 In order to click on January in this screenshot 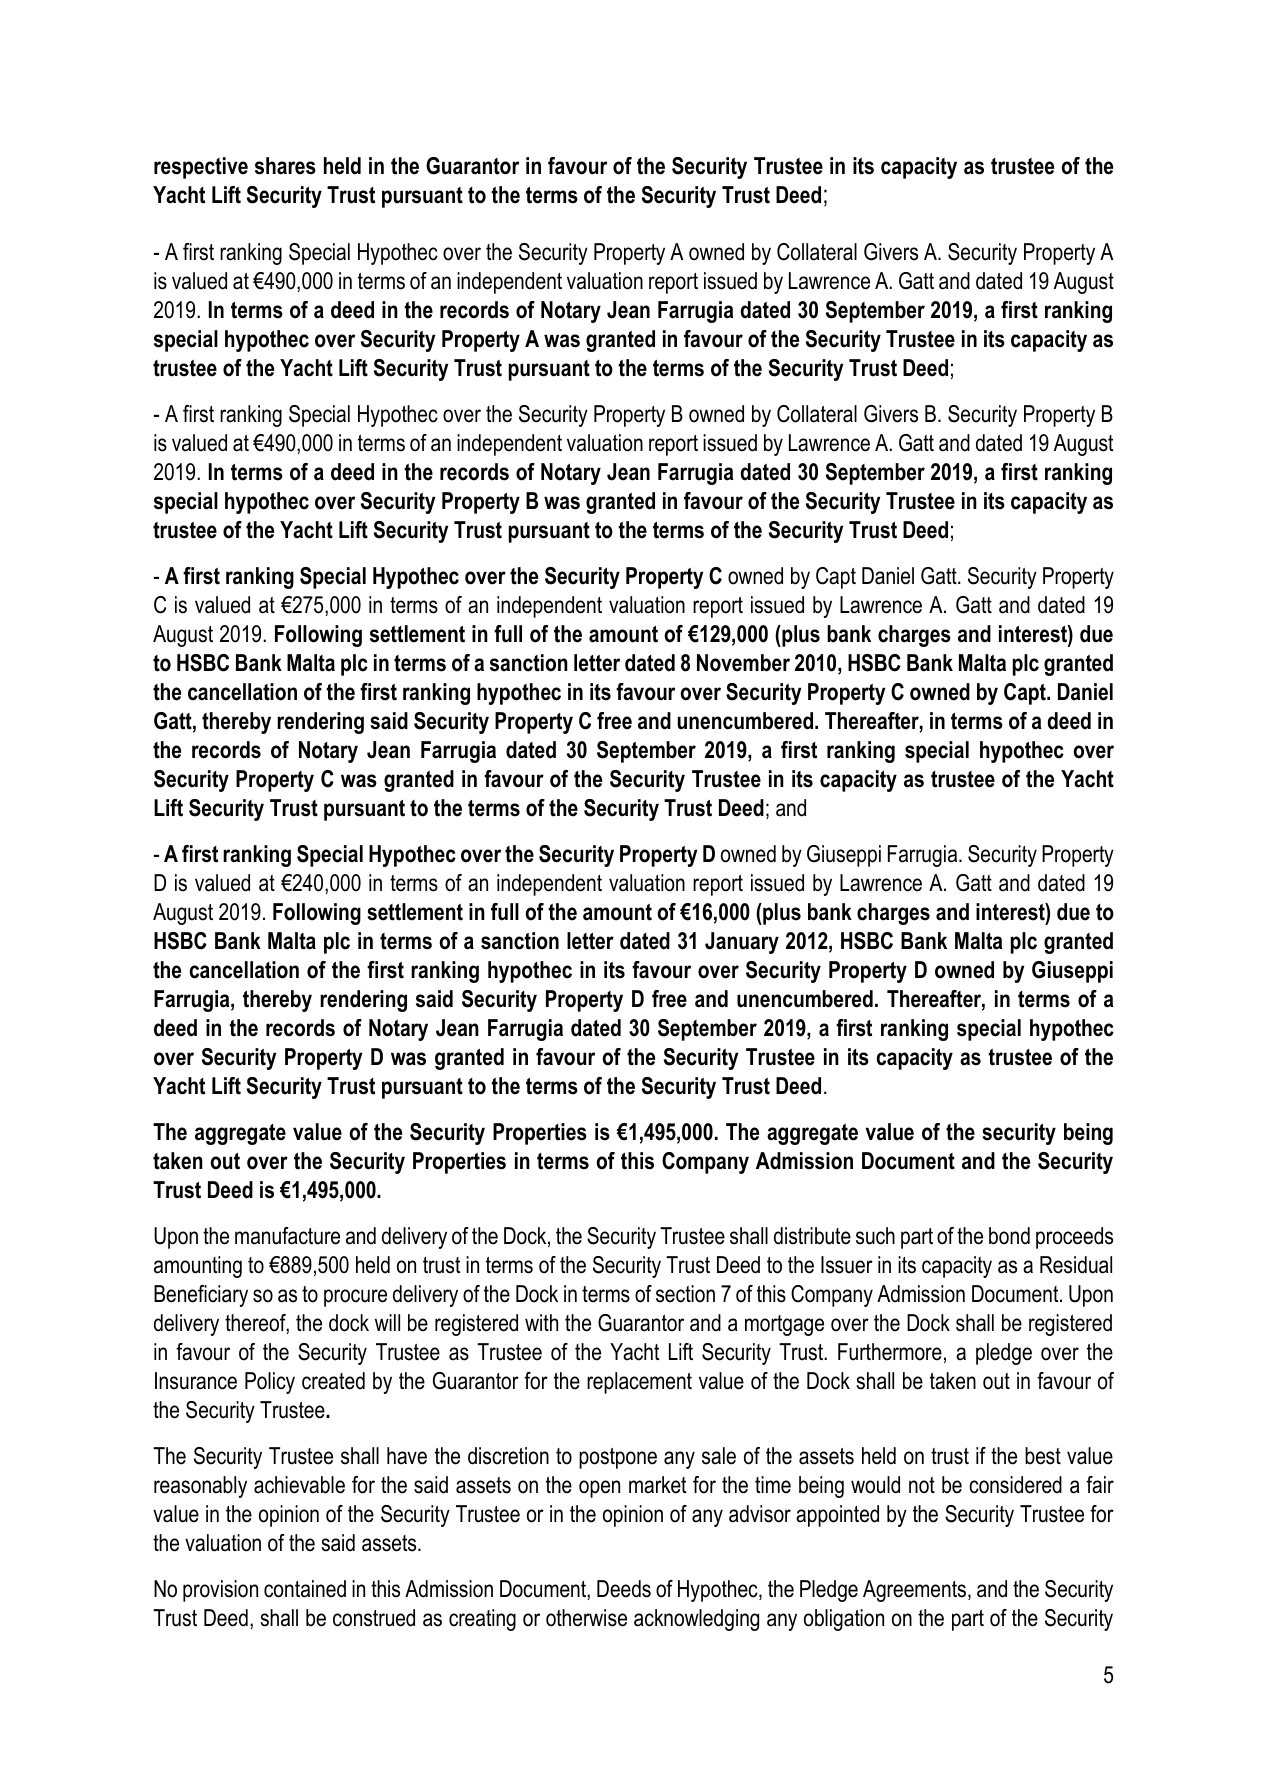, I will do `click(742, 943)`.
